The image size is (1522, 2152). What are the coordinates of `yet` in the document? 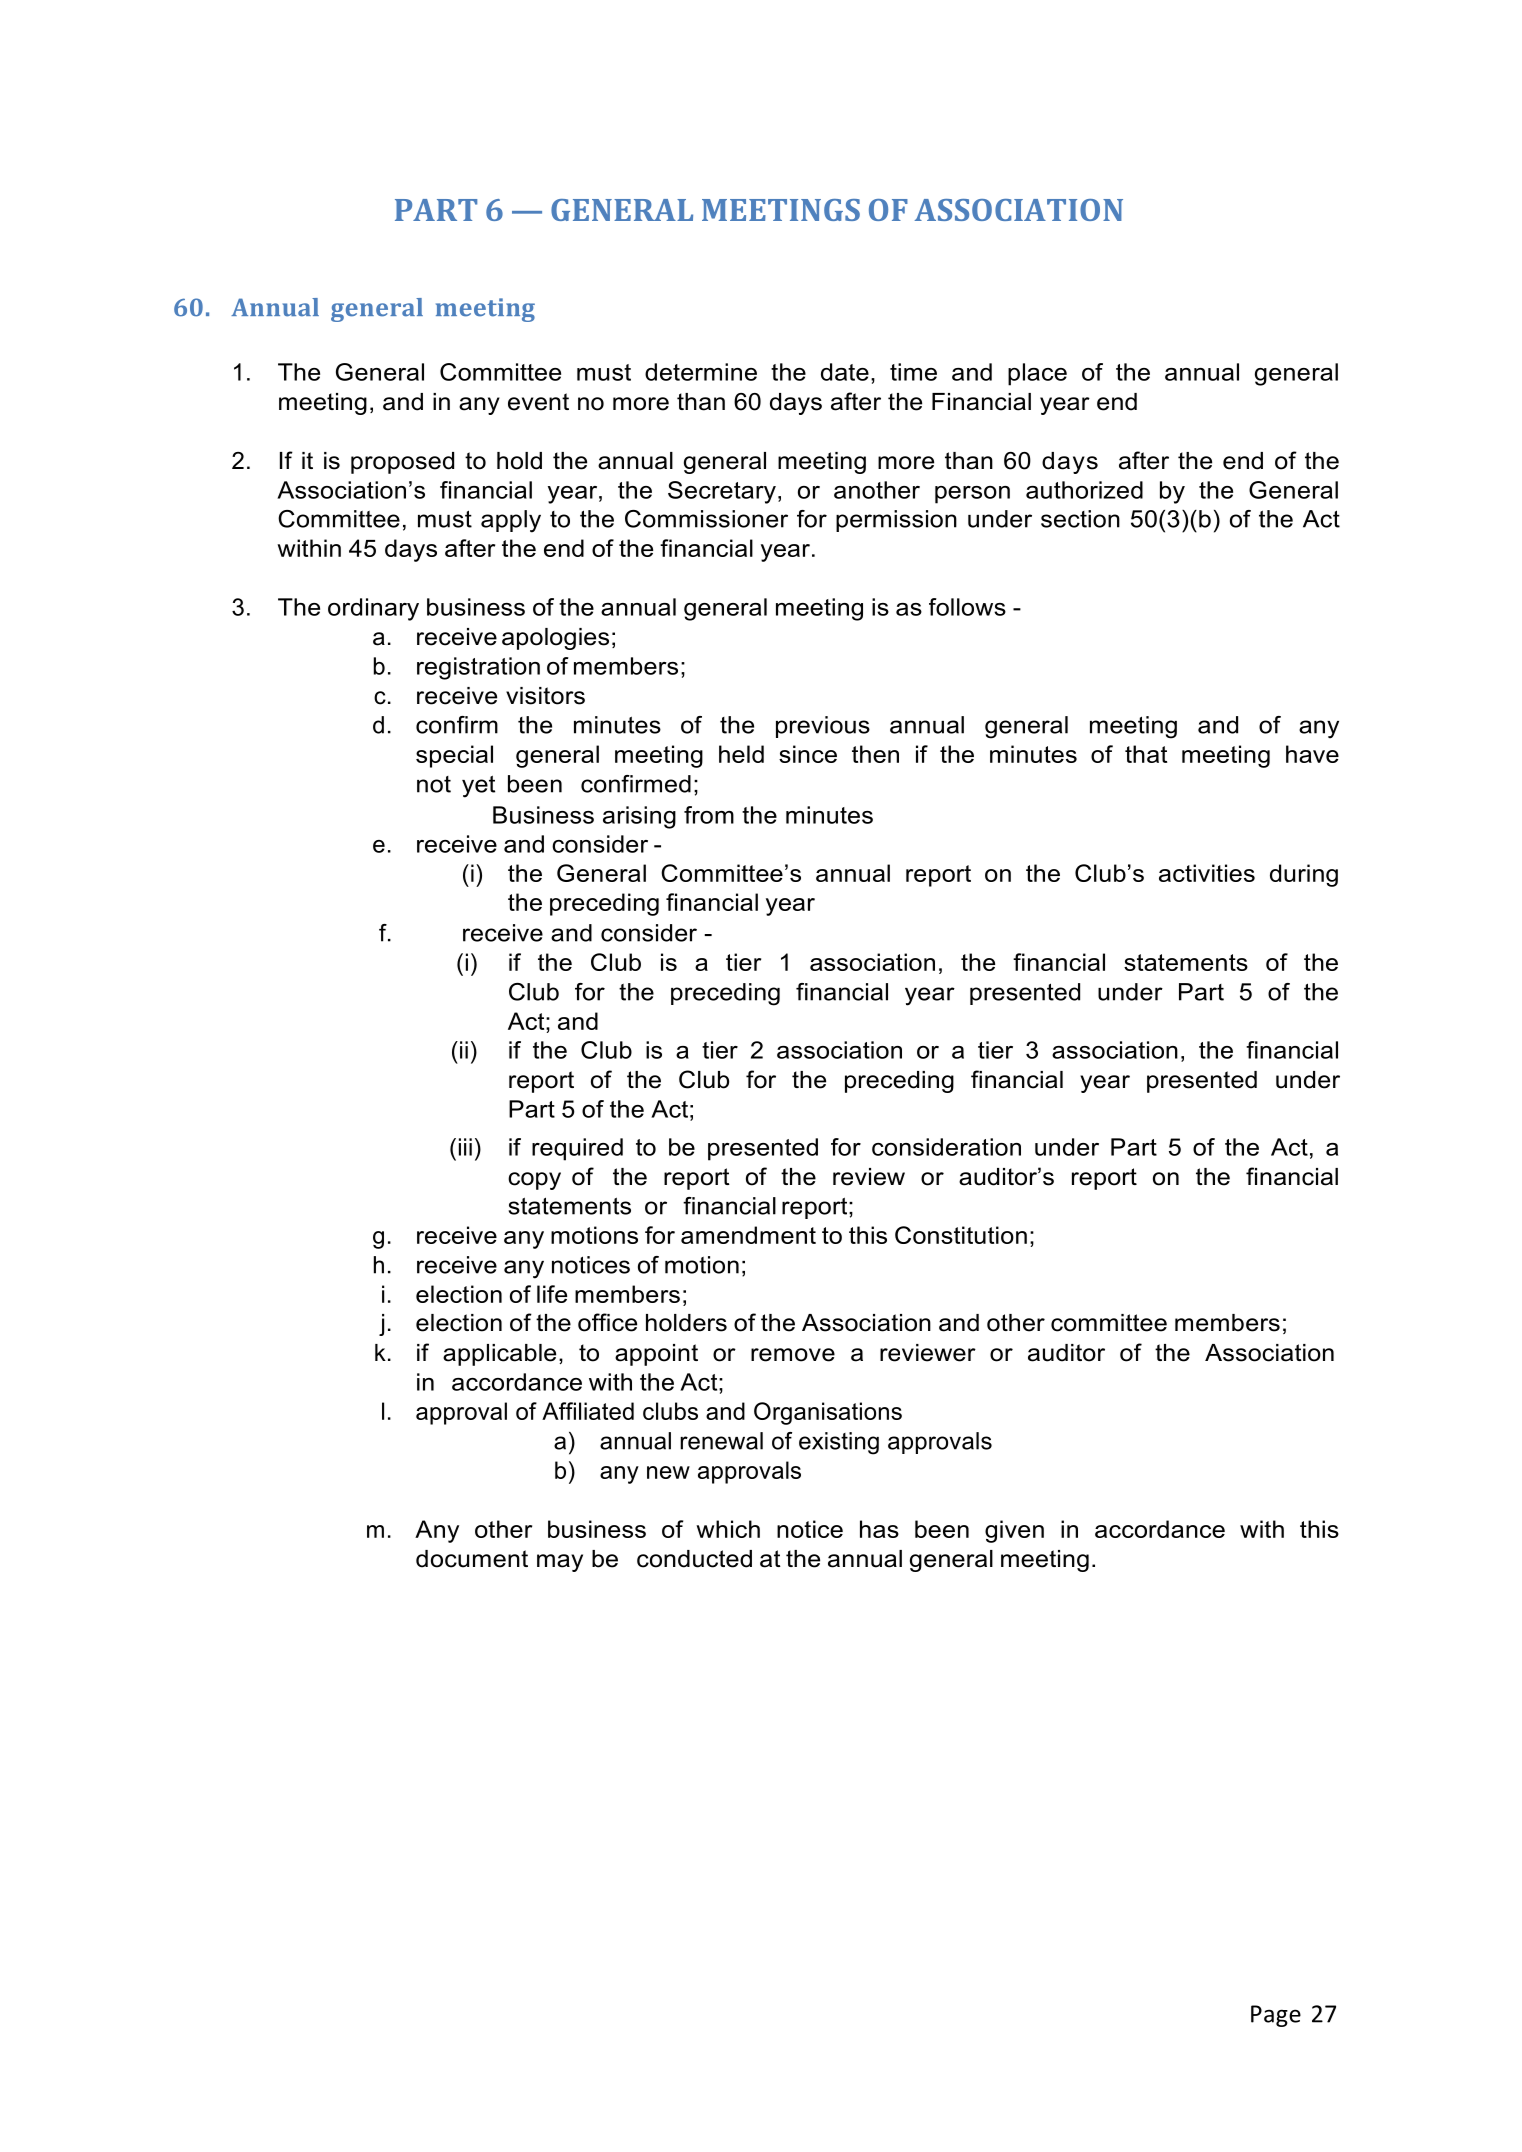 It's located at (478, 786).
